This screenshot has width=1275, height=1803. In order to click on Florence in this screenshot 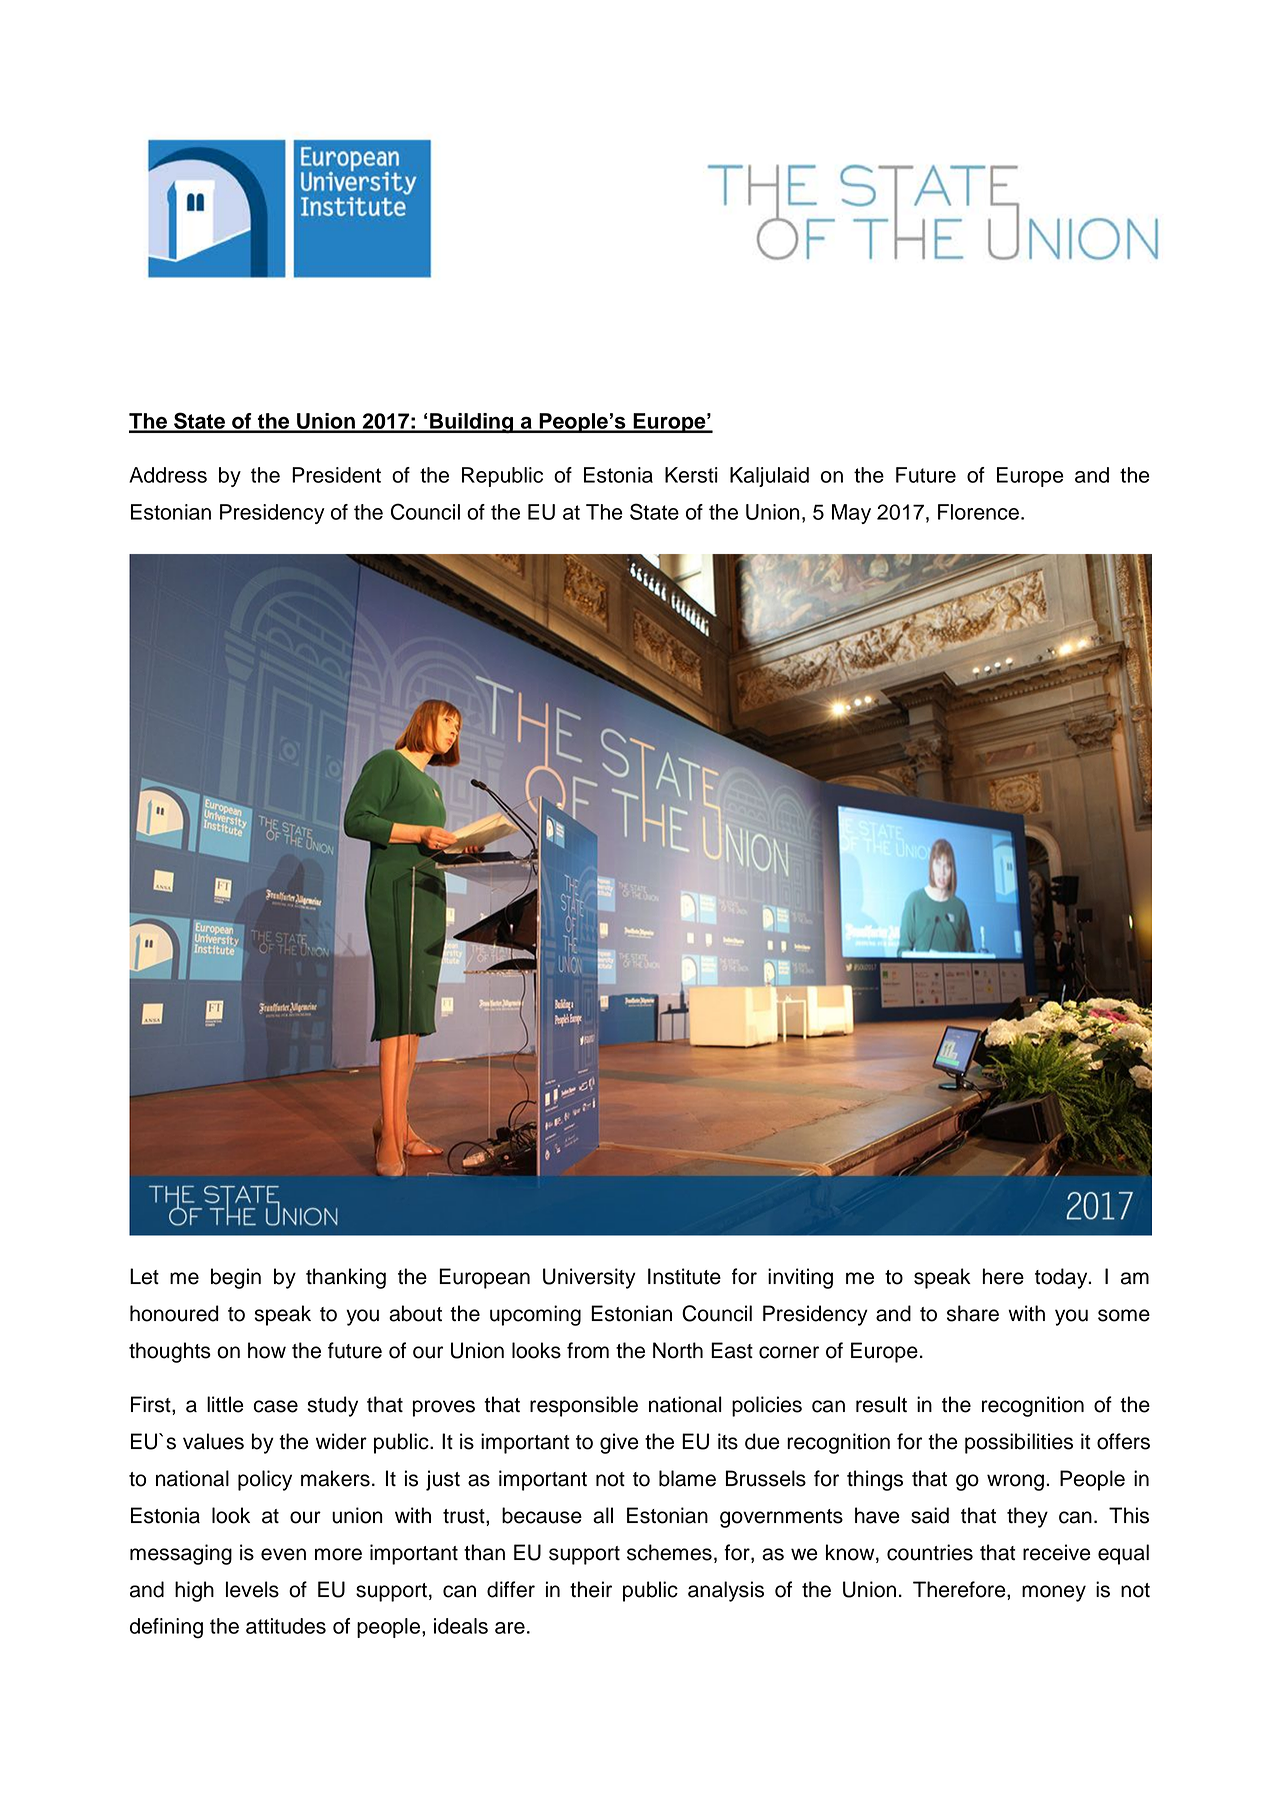, I will do `click(978, 512)`.
